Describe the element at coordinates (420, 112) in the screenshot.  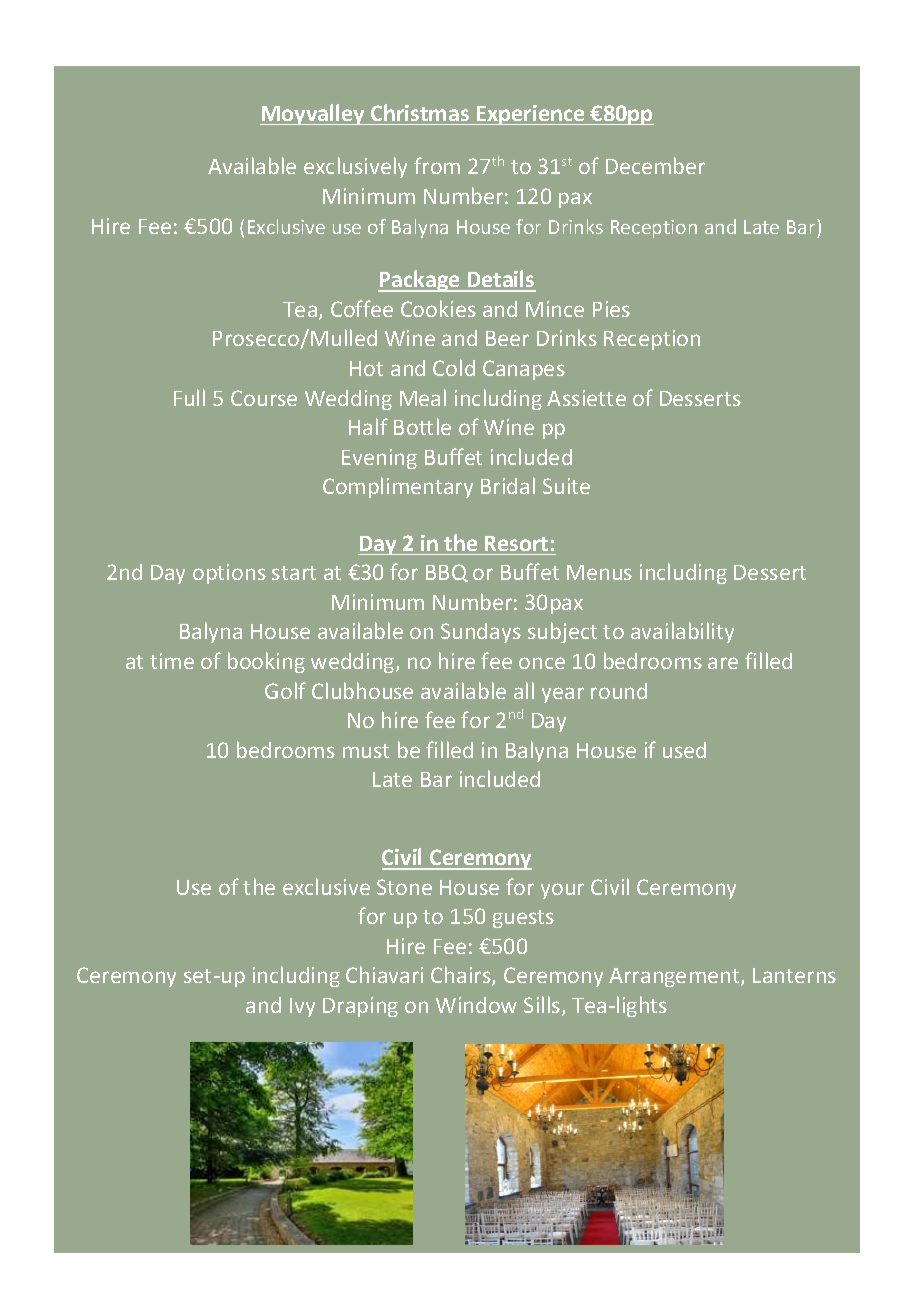
I see `Christmas` at that location.
